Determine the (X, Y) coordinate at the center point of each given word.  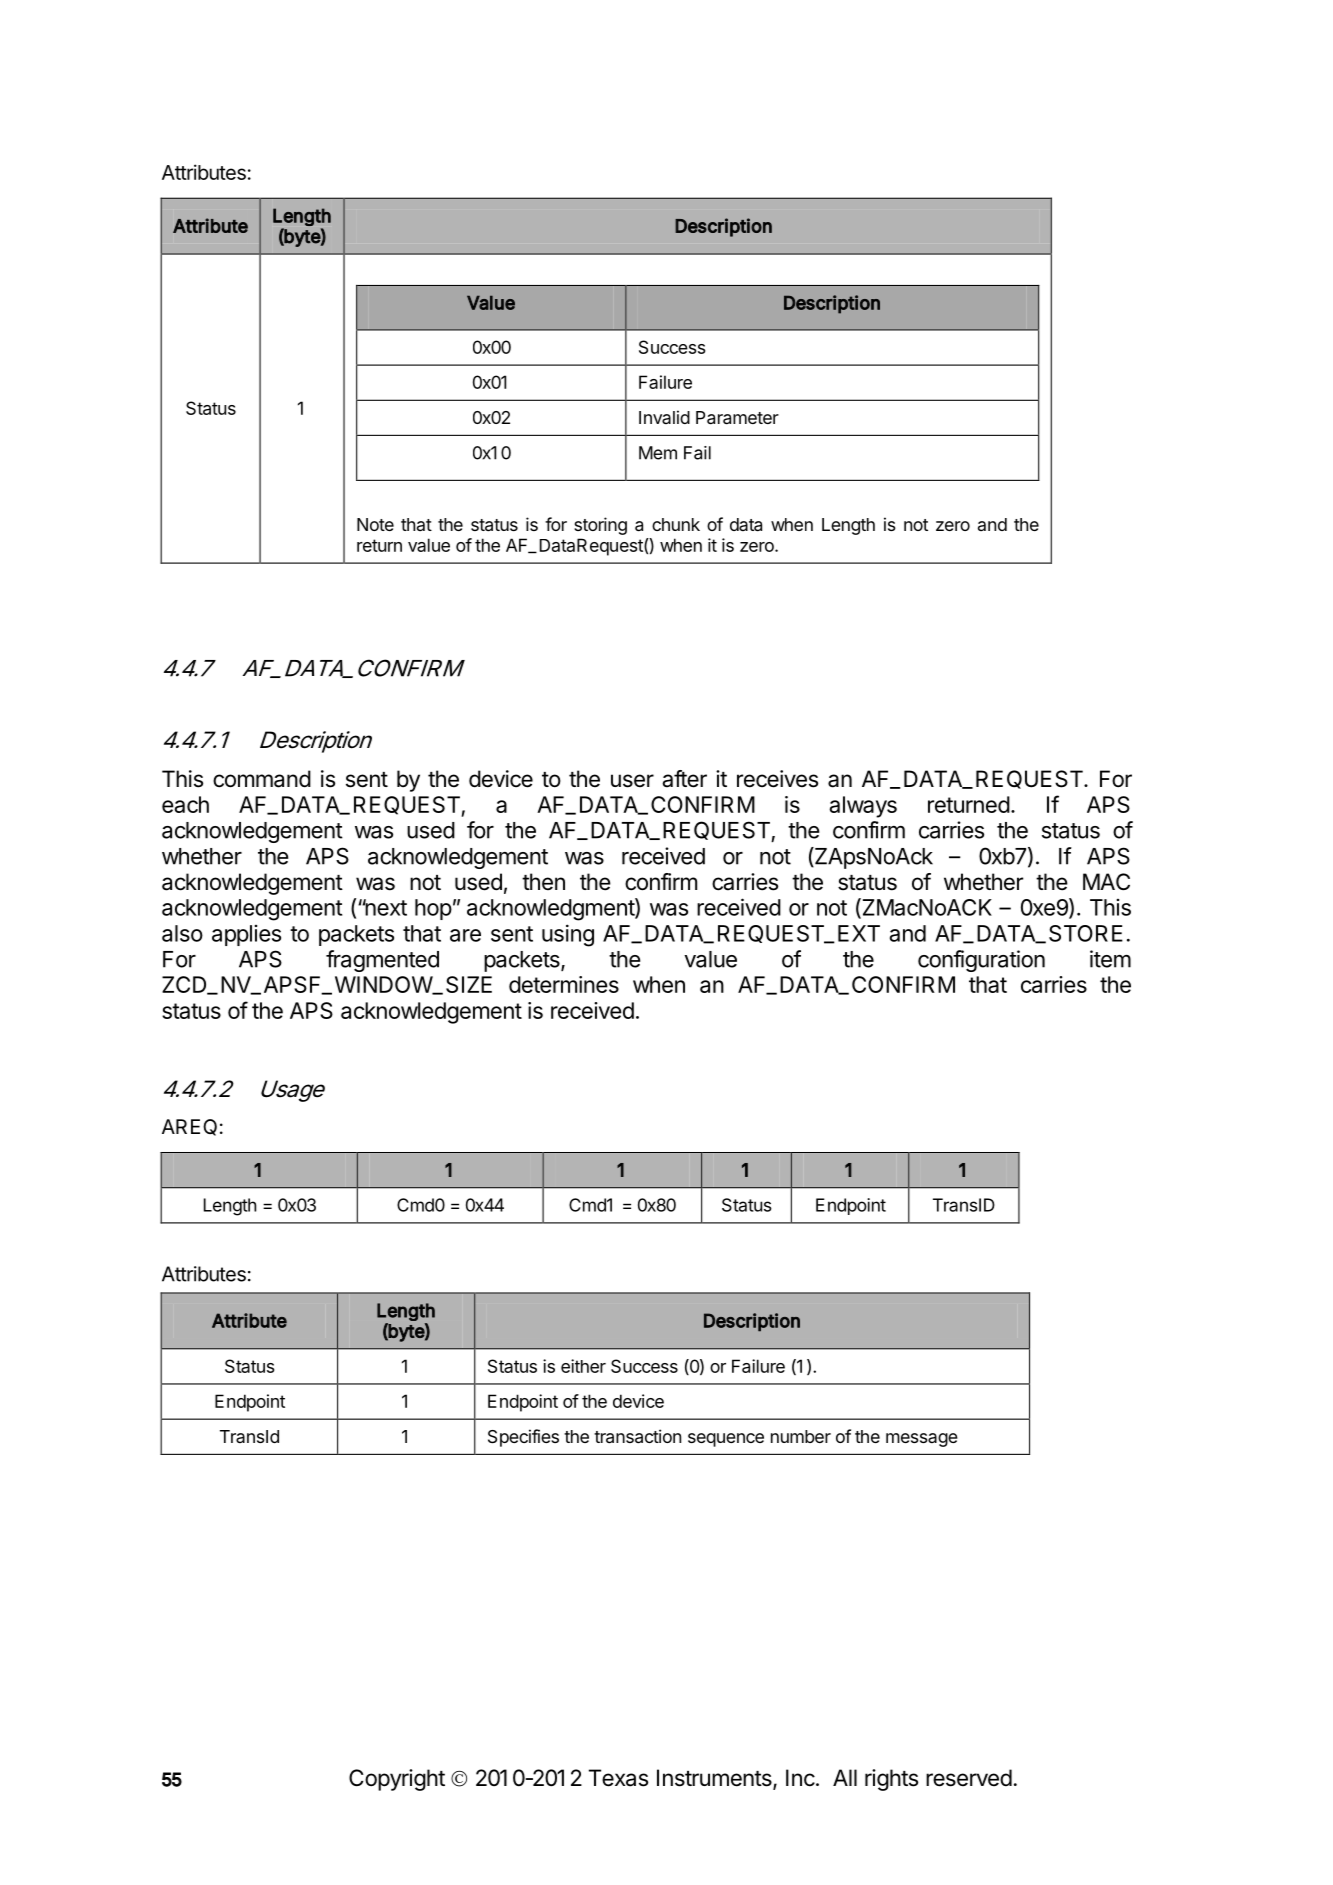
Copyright (397, 1780)
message (922, 1440)
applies (246, 935)
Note (375, 524)
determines (564, 984)
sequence (726, 1440)
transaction (637, 1436)
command (262, 779)
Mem (658, 453)
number (801, 1436)
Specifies (523, 1438)
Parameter (737, 418)
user (632, 781)
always (863, 807)
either (583, 1366)
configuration (981, 961)
